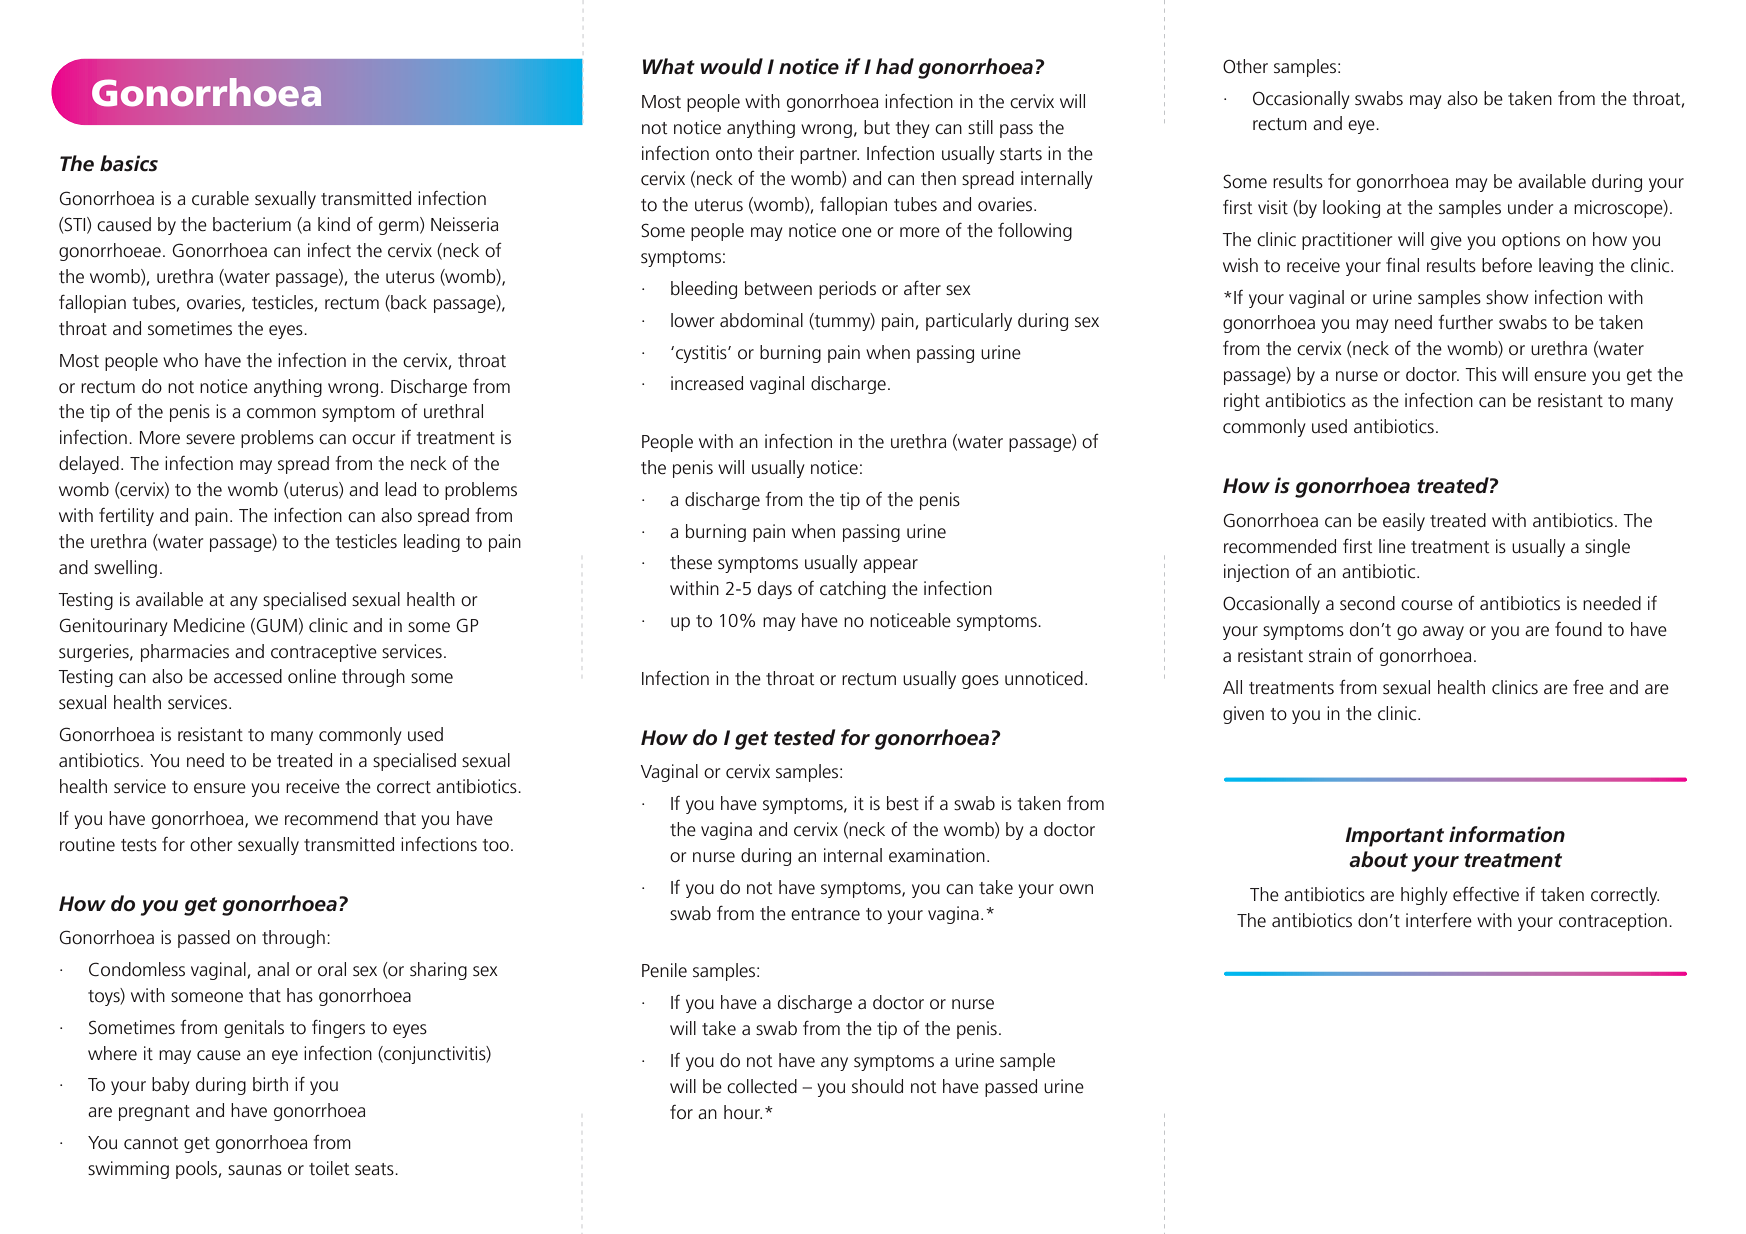  Describe the element at coordinates (129, 163) in the screenshot. I see `basics` at that location.
